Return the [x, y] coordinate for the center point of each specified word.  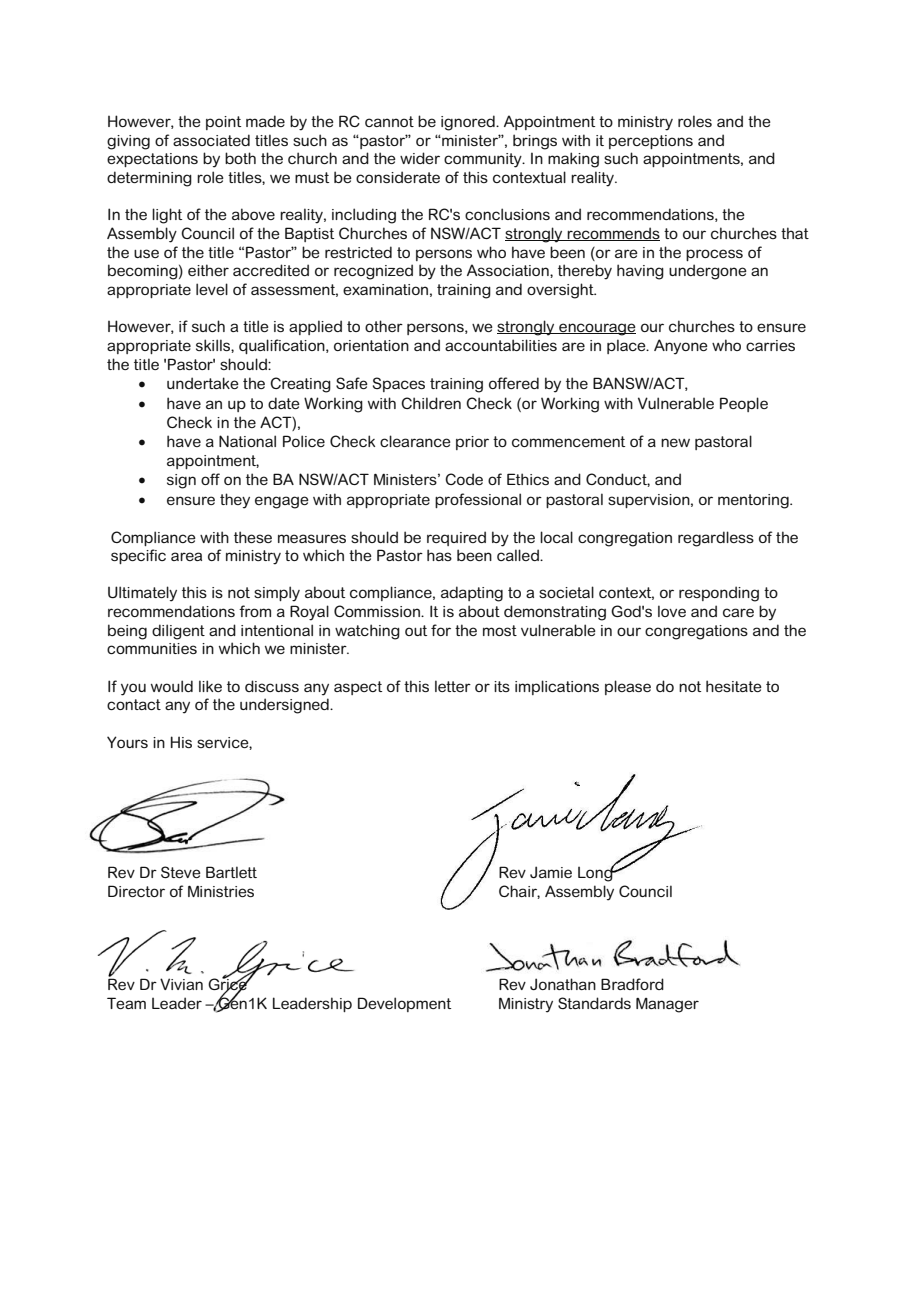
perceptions [651, 142]
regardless [716, 539]
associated [211, 140]
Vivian [181, 984]
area [186, 556]
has [439, 555]
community [484, 160]
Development [404, 1004]
